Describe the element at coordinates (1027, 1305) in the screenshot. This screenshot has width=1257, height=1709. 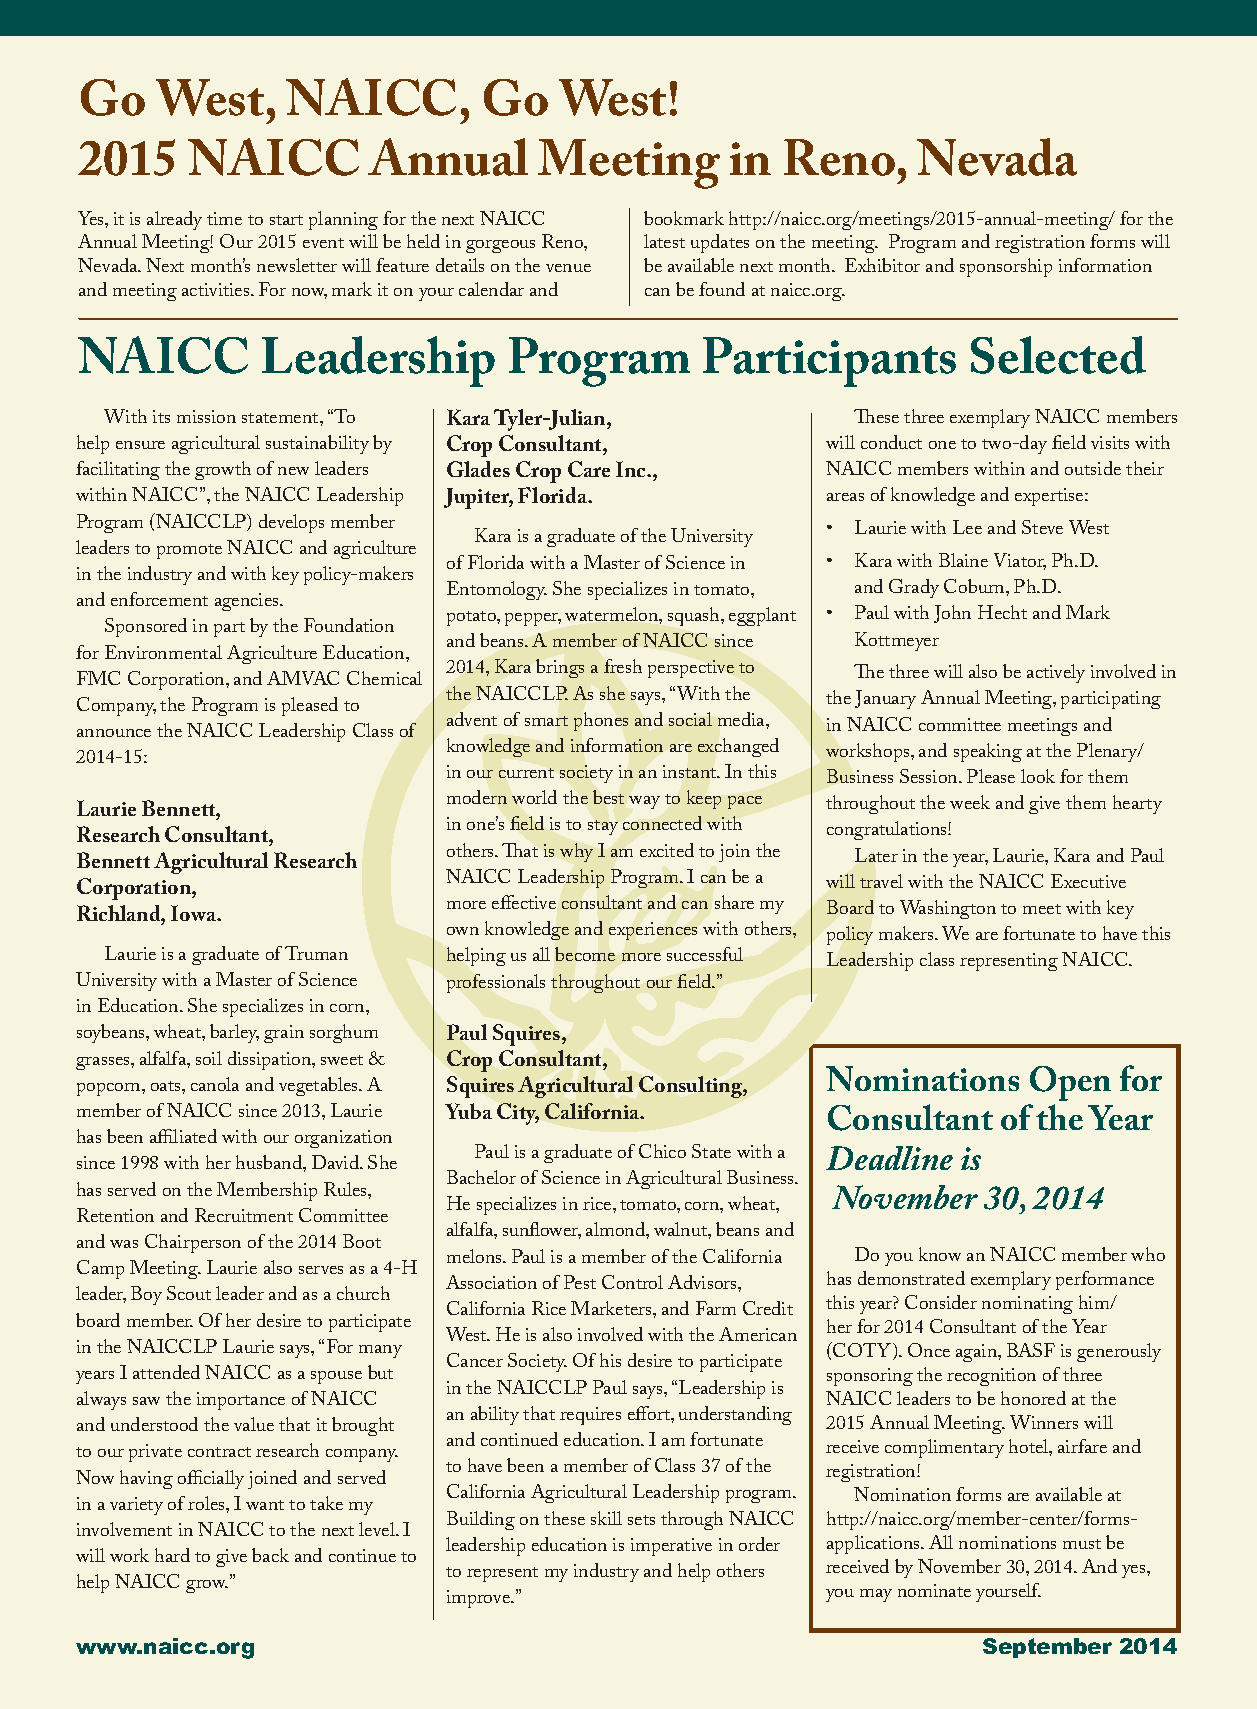
I see `nominating` at that location.
